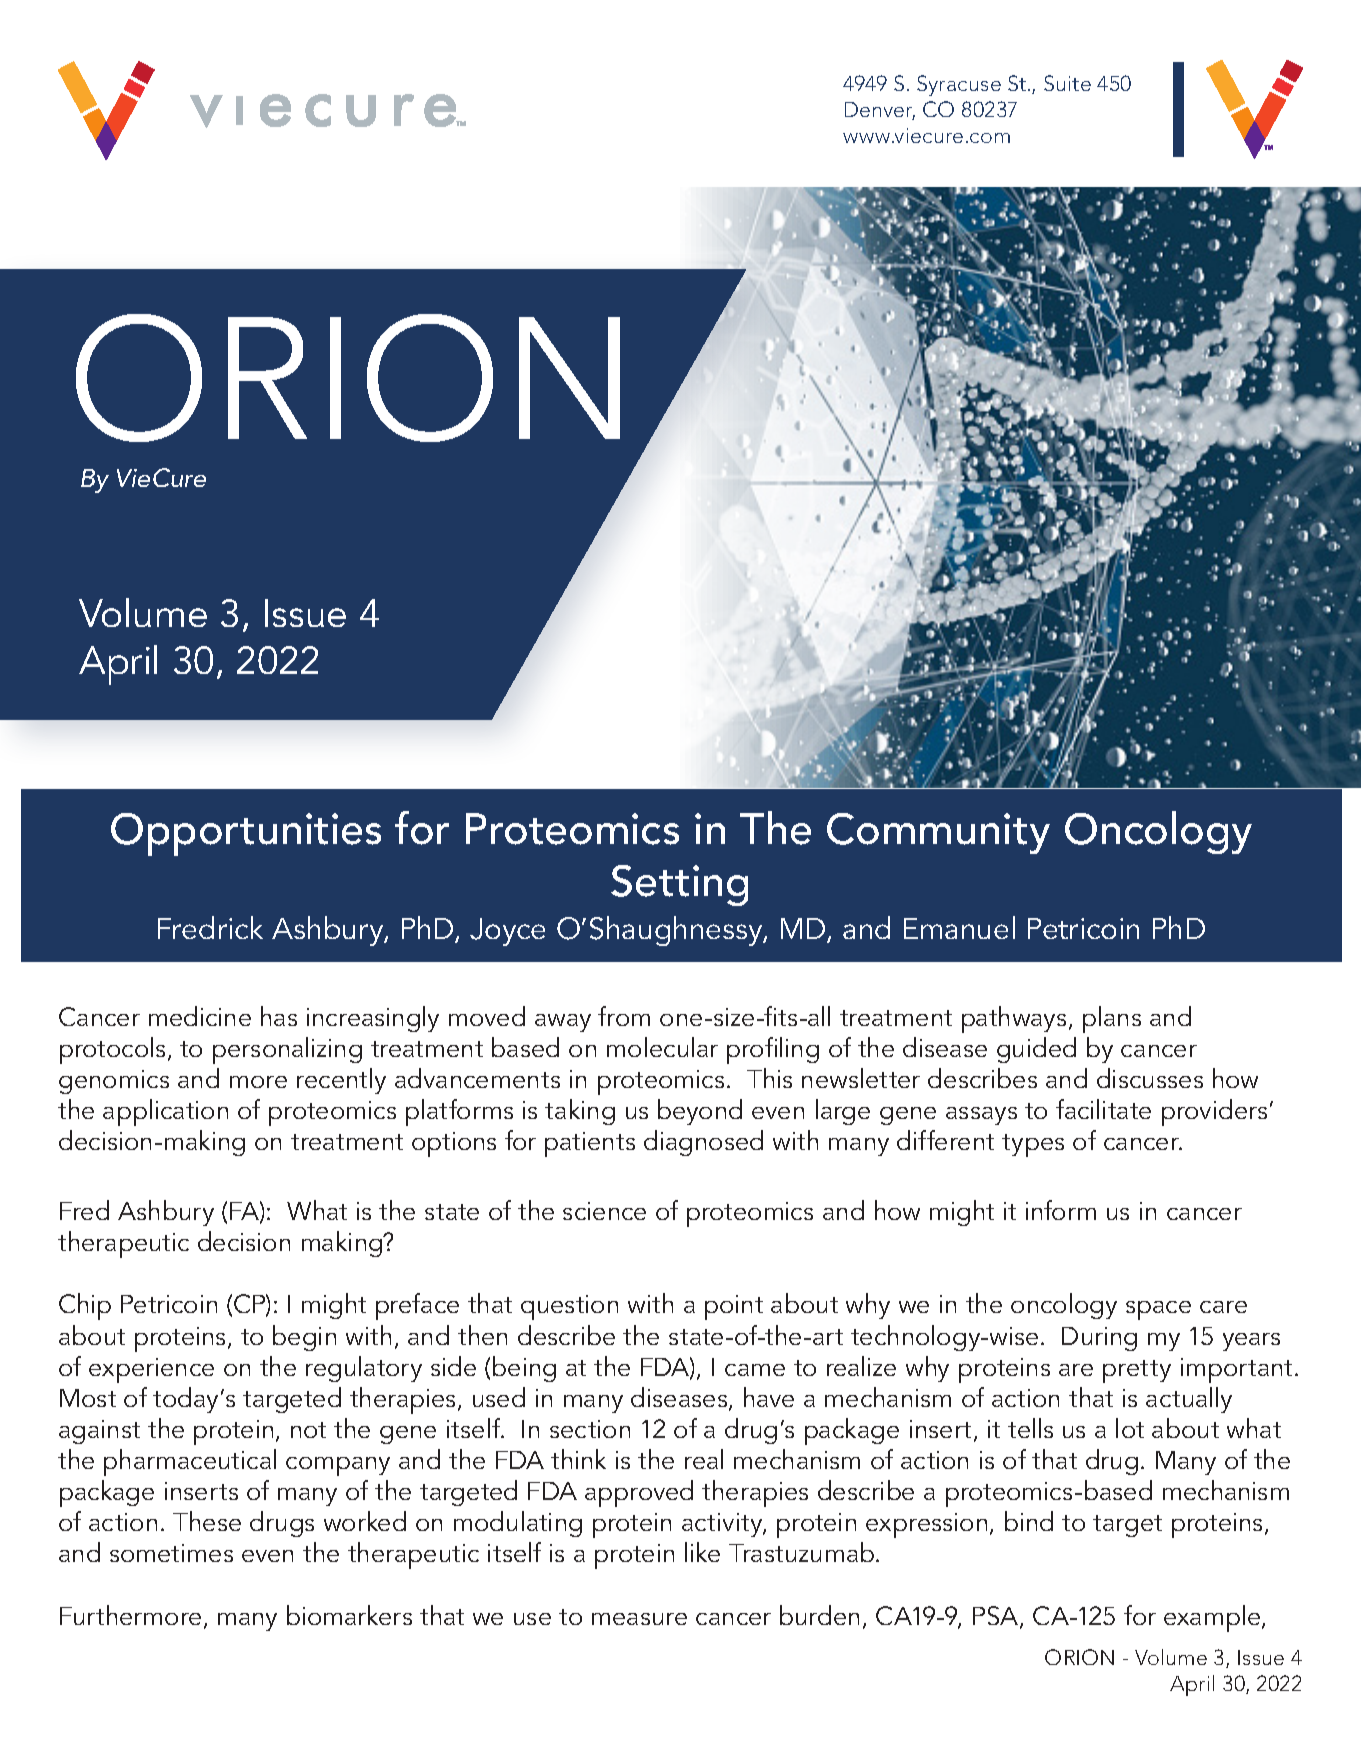 This page has height=1750, width=1361. Describe the element at coordinates (679, 885) in the page. I see `Setting` at that location.
